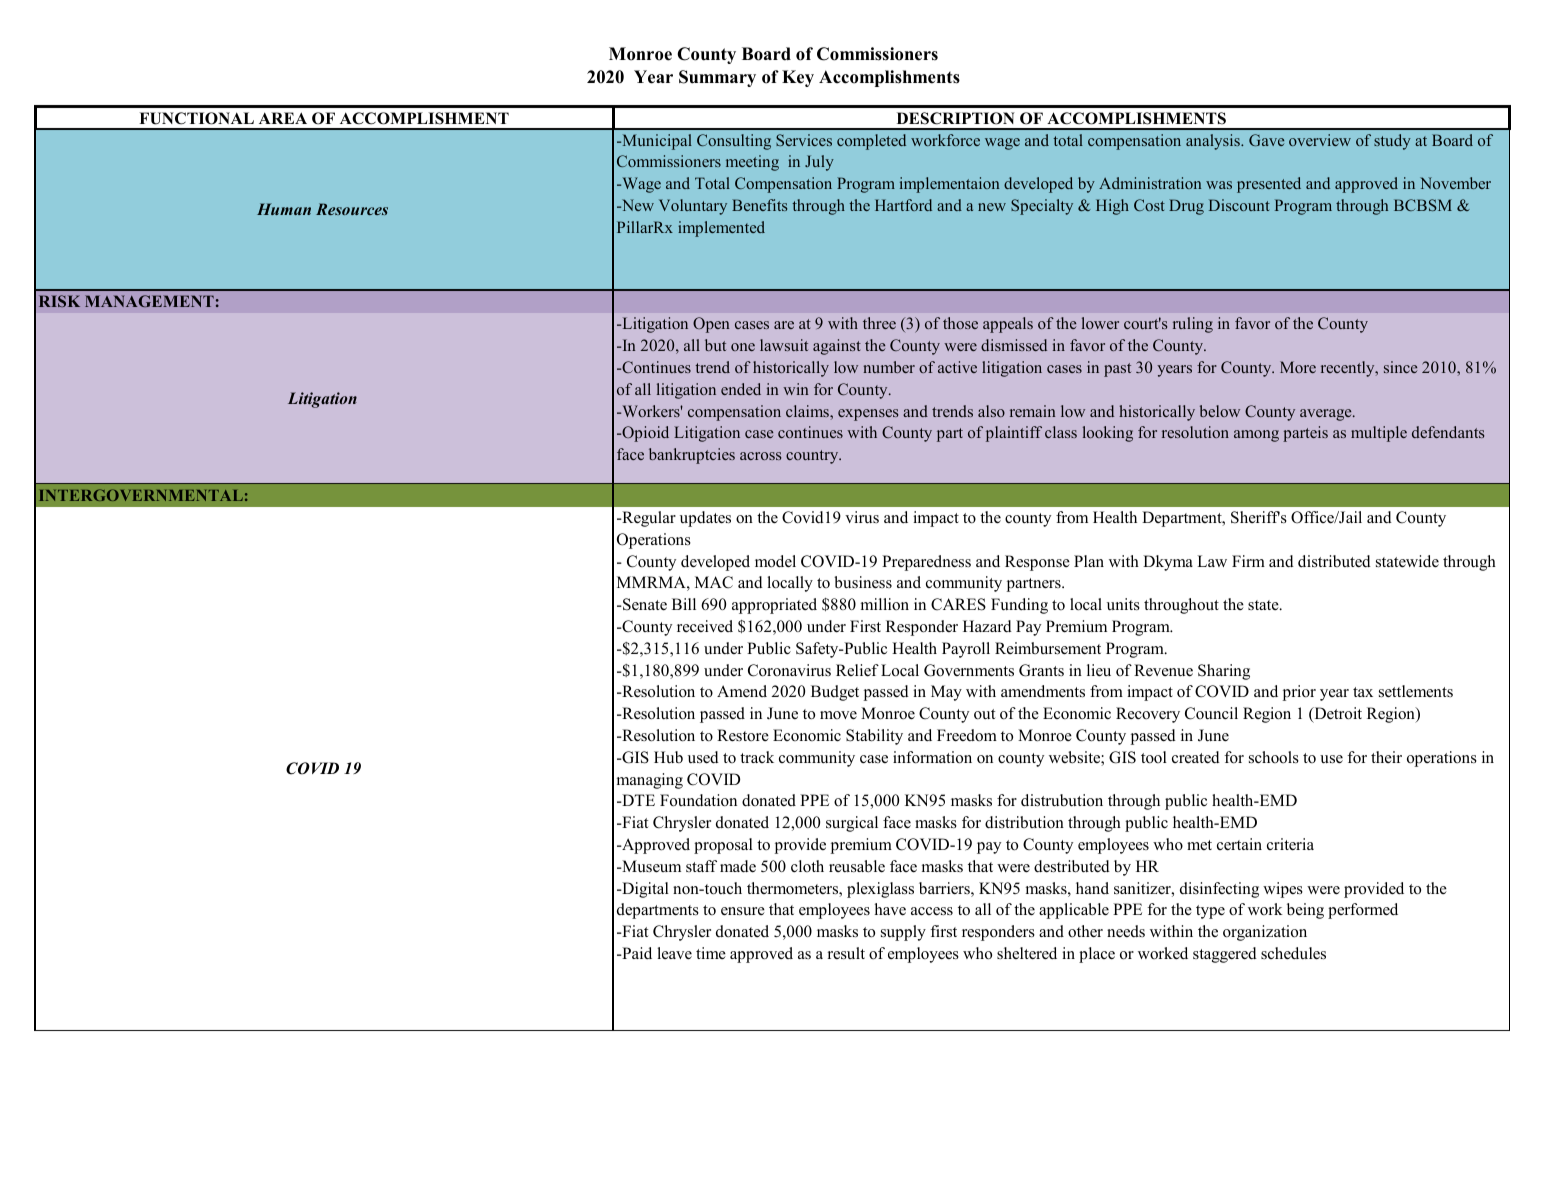 This screenshot has width=1547, height=1195. I want to click on updates, so click(705, 519).
